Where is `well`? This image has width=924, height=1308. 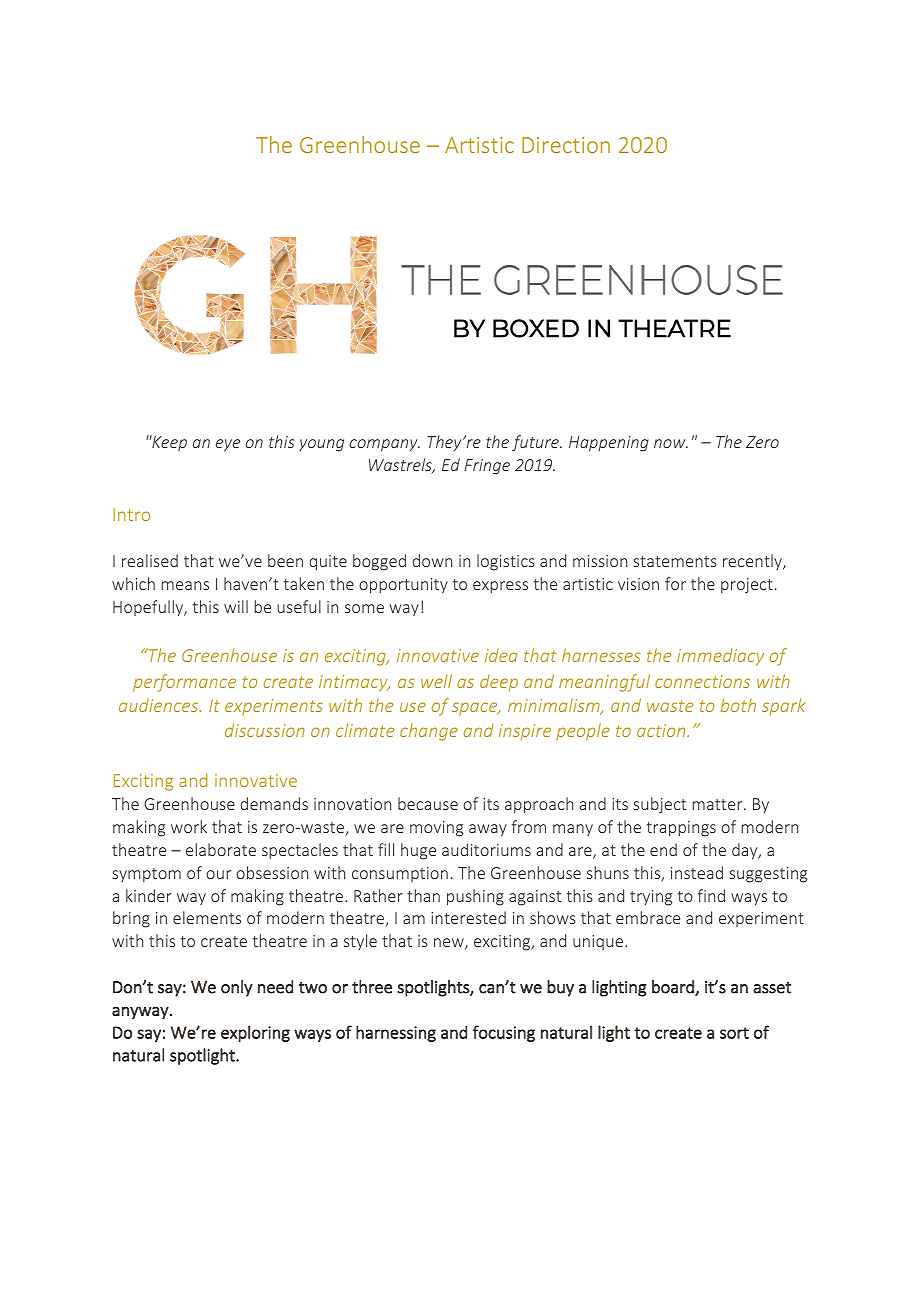 well is located at coordinates (436, 681).
